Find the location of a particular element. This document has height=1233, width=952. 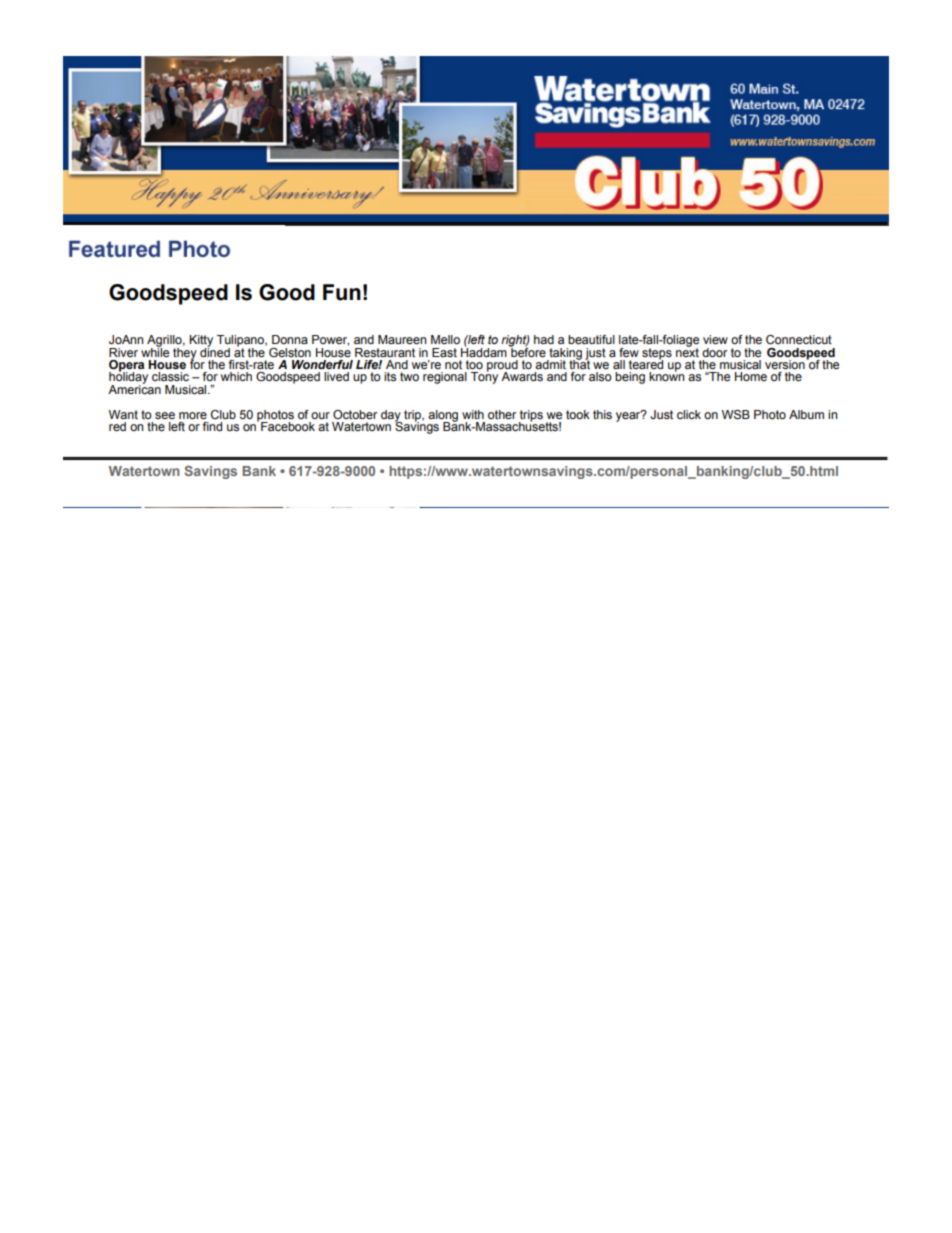

dined is located at coordinates (215, 351).
